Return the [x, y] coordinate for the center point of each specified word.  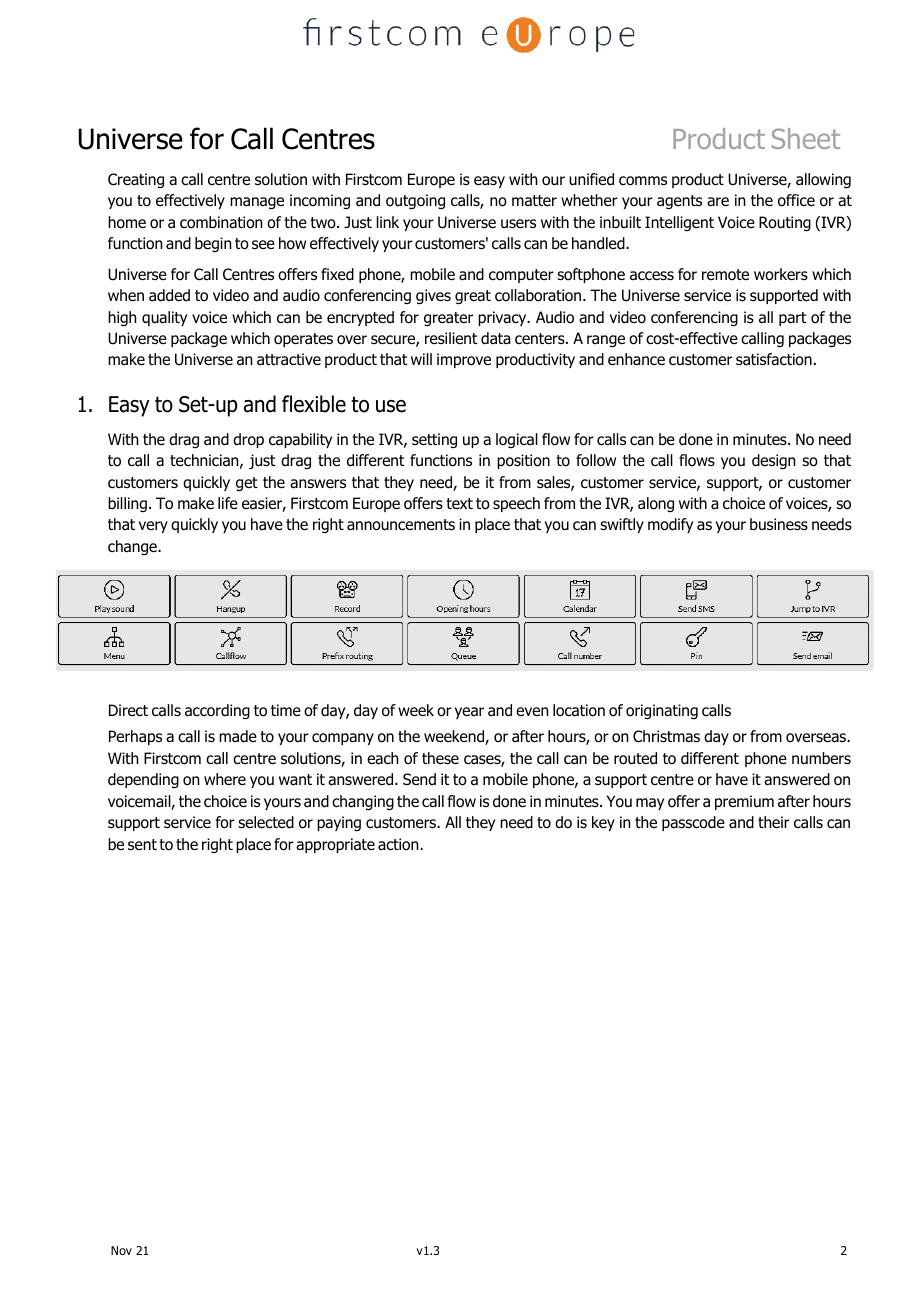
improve [464, 360]
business [779, 524]
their [774, 822]
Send [419, 779]
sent [142, 844]
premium [744, 802]
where [225, 779]
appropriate [335, 845]
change [133, 547]
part [792, 319]
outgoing [415, 202]
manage [257, 203]
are [718, 202]
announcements [401, 525]
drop [248, 440]
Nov [121, 1250]
